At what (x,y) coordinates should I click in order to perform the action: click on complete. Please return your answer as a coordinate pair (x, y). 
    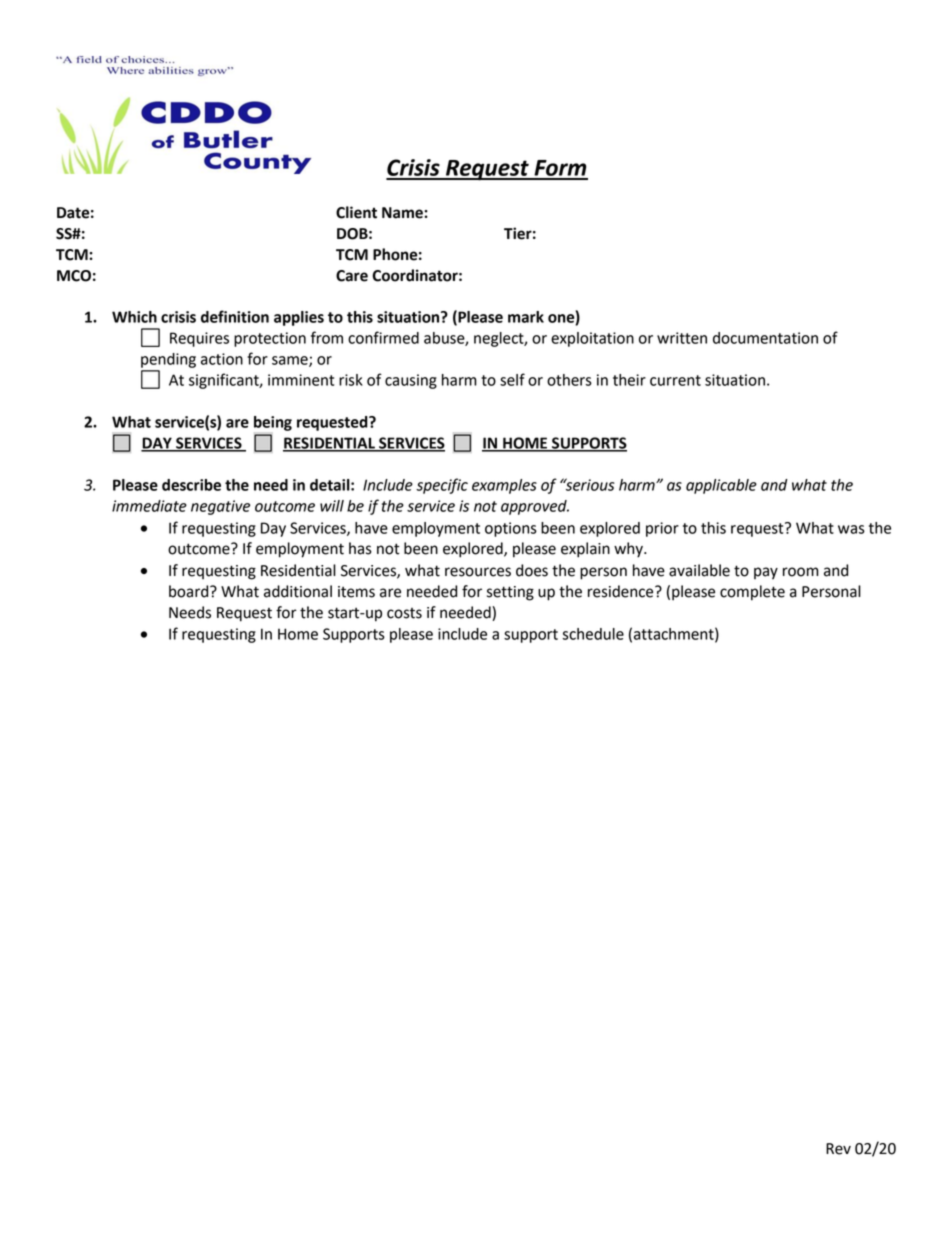
    Looking at the image, I should click on (752, 593).
